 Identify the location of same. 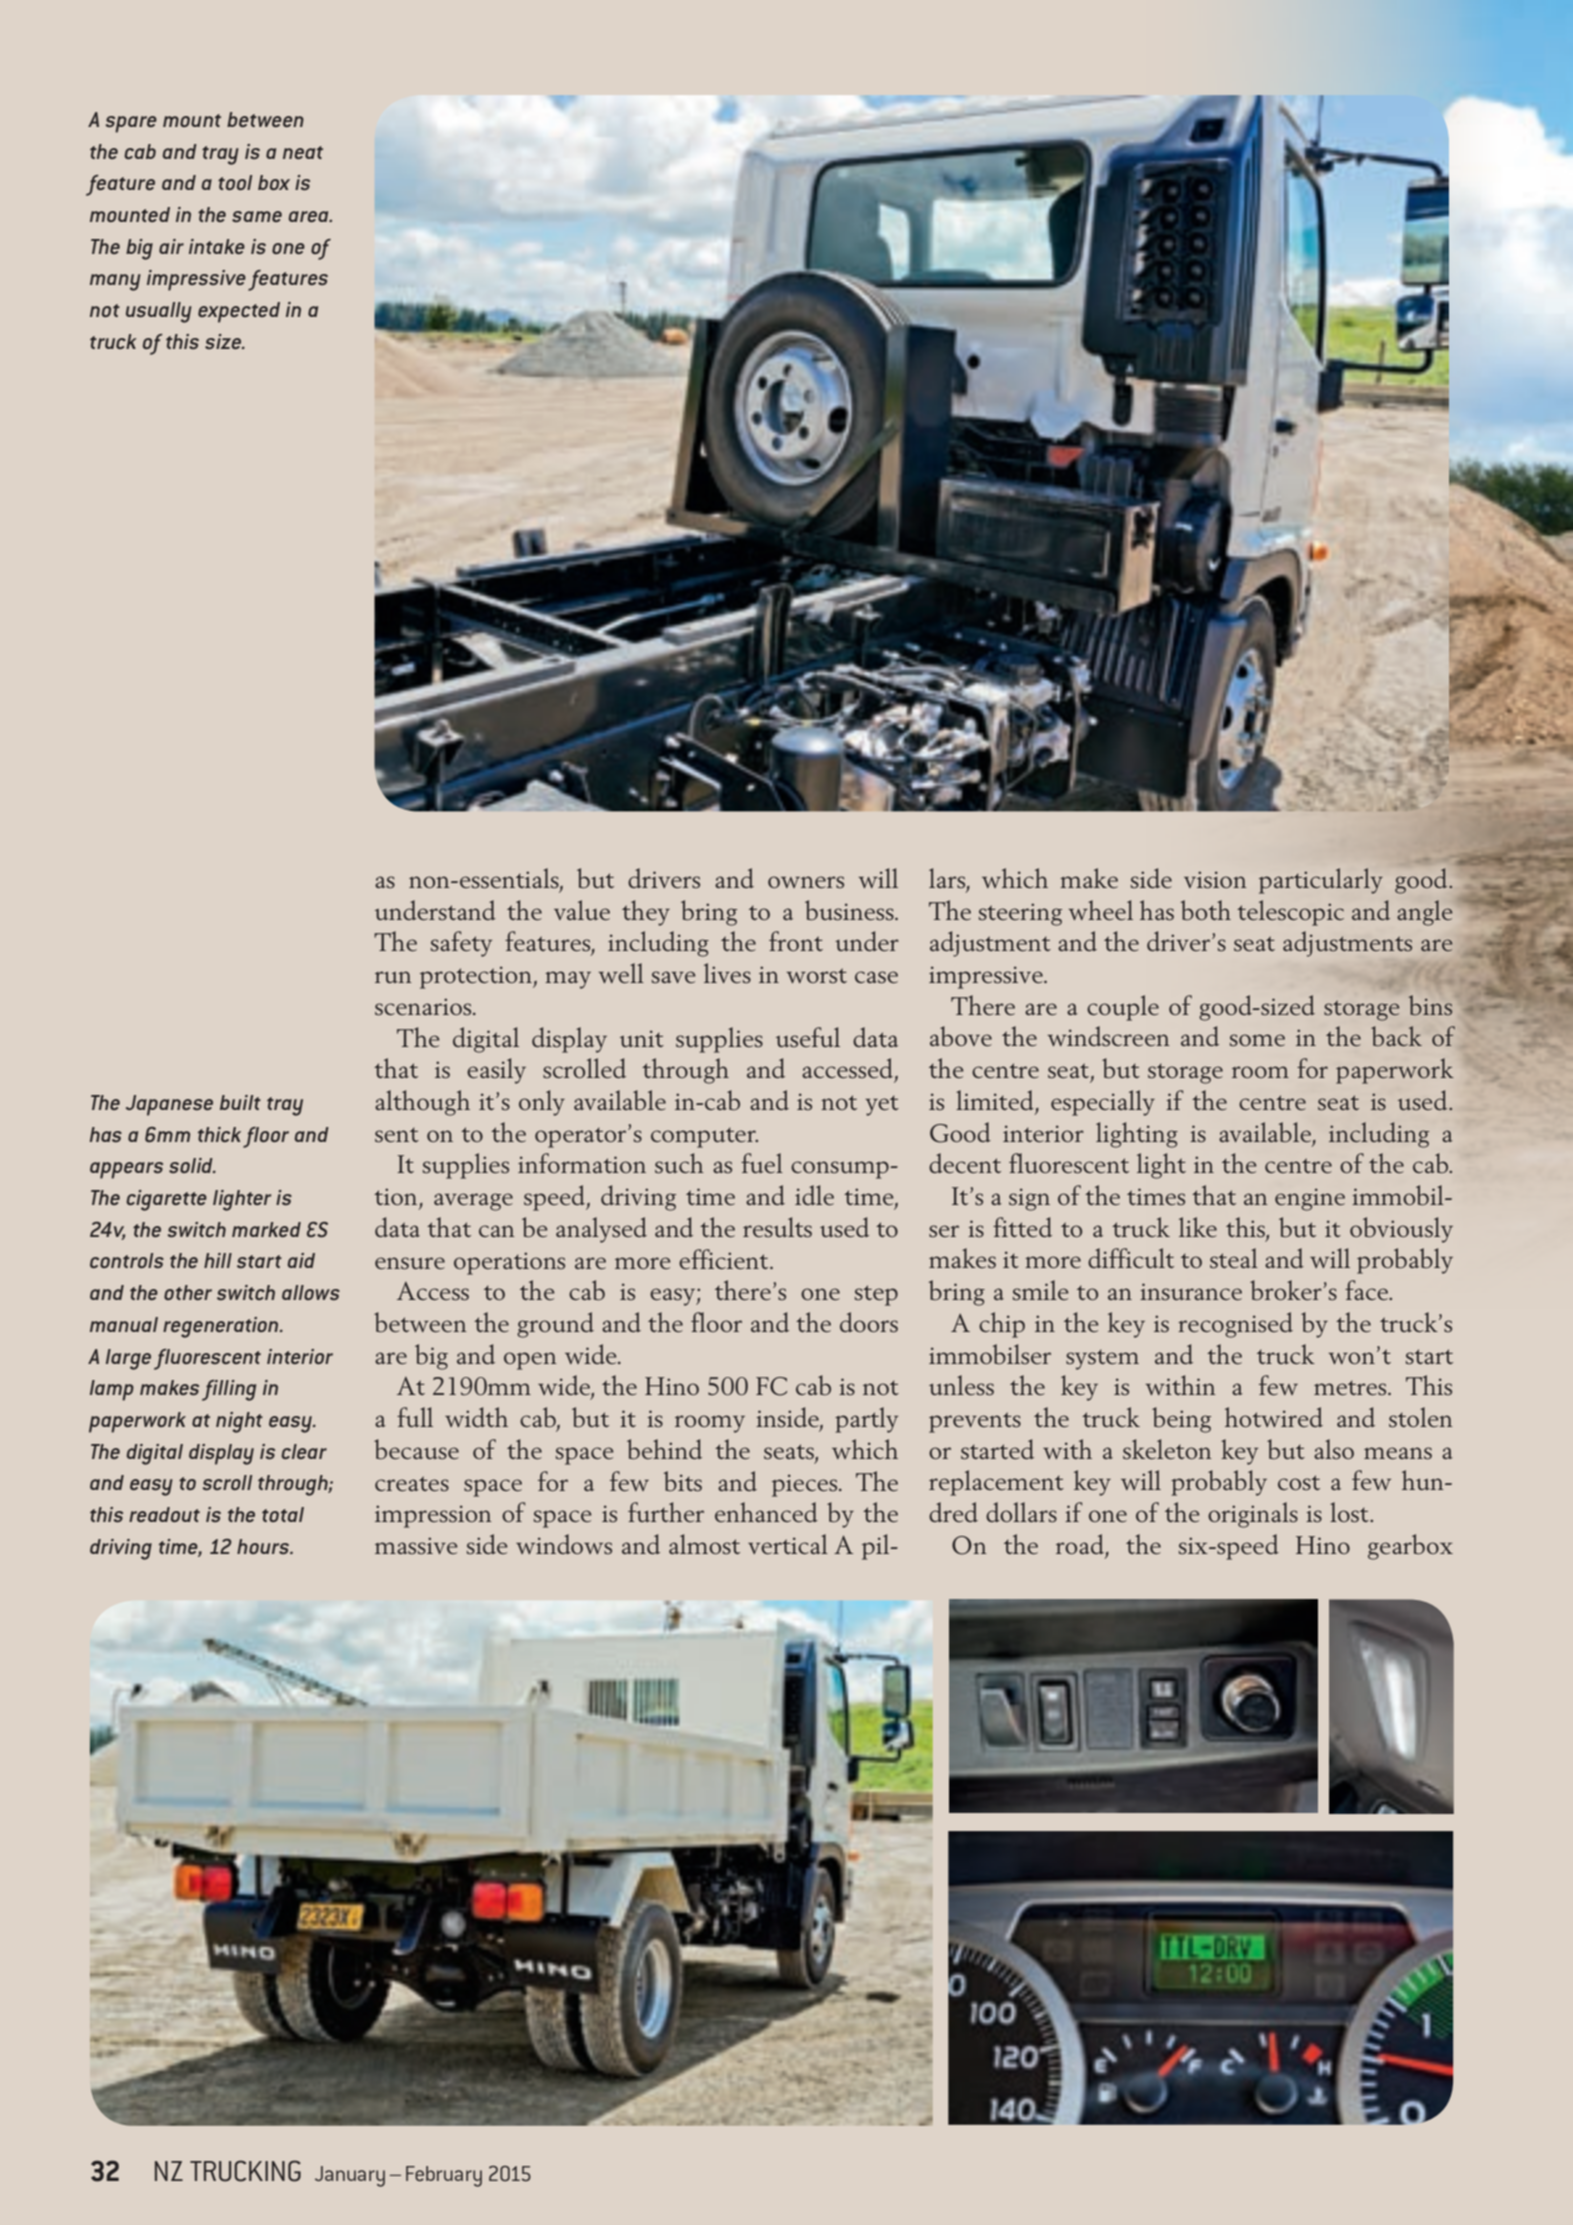
(257, 216).
